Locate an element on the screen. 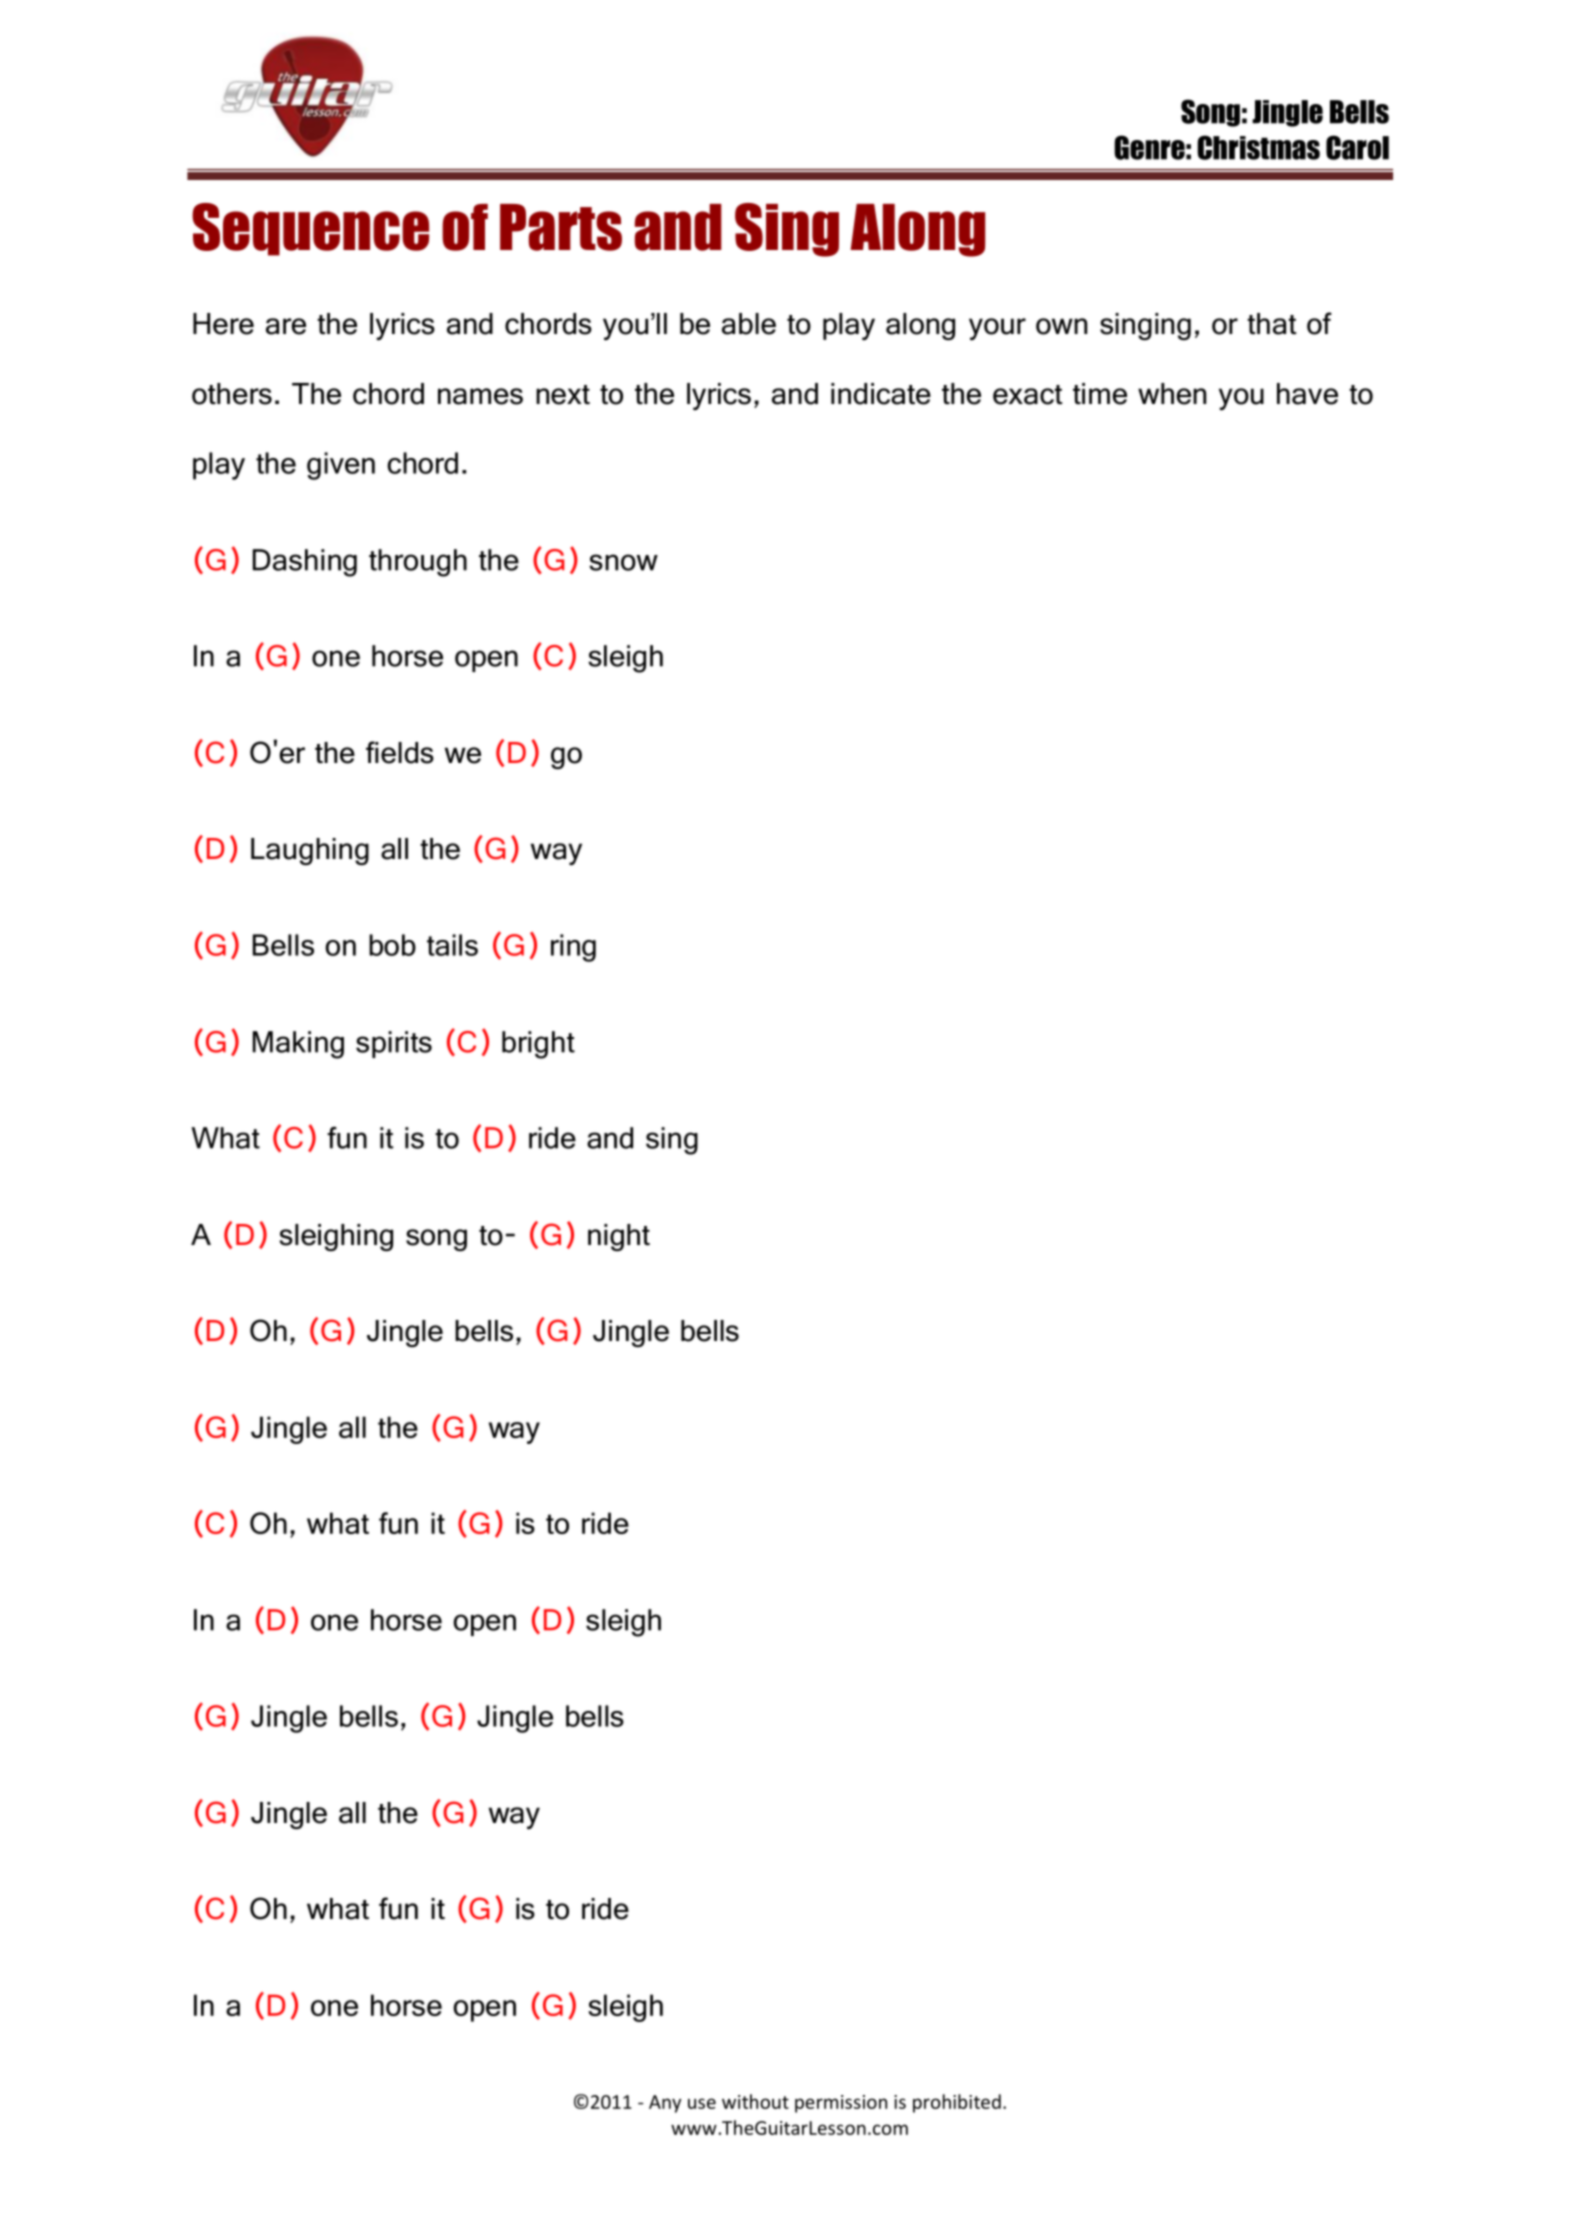  ring is located at coordinates (573, 948).
